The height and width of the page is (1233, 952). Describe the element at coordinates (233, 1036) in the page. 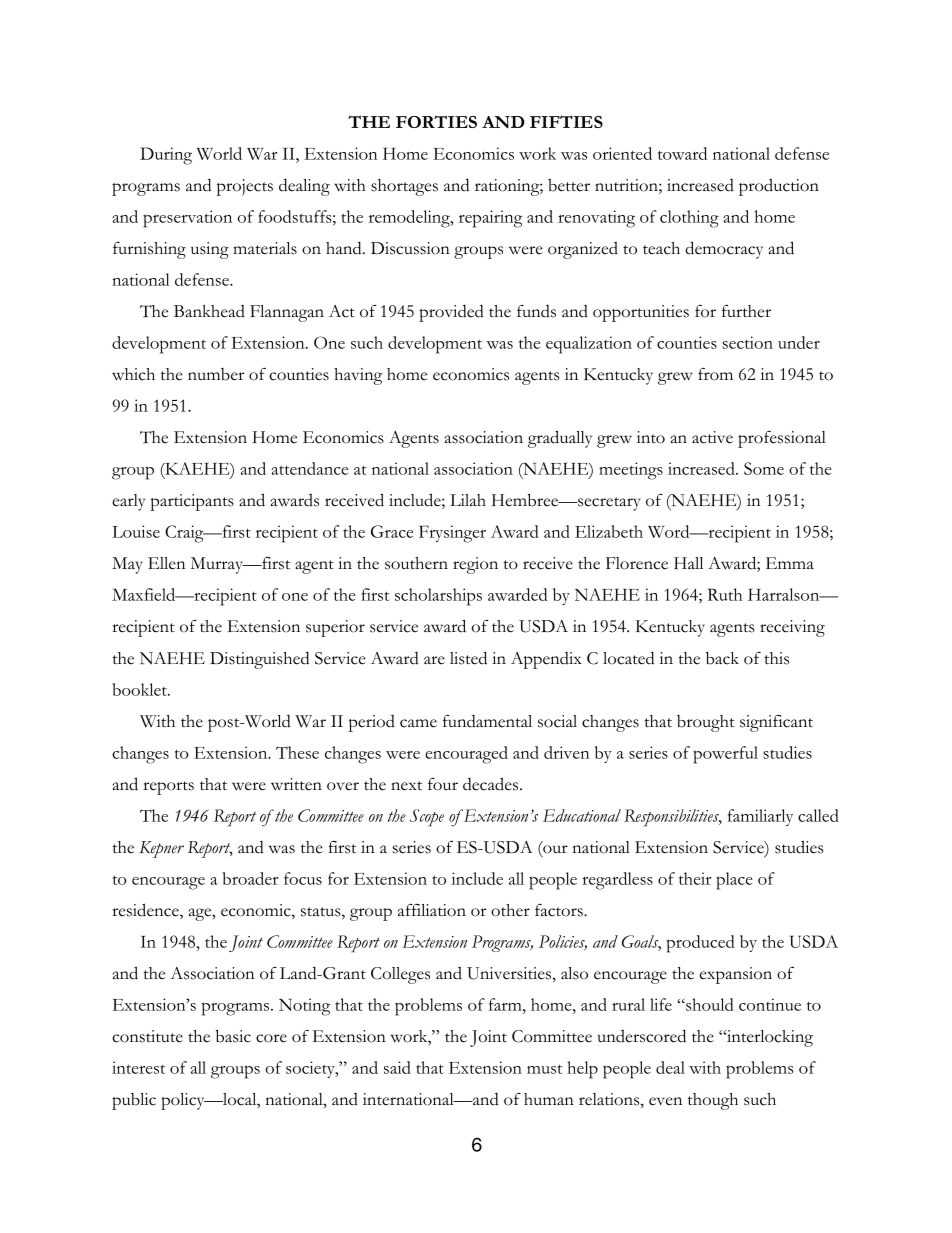

I see `basic` at that location.
